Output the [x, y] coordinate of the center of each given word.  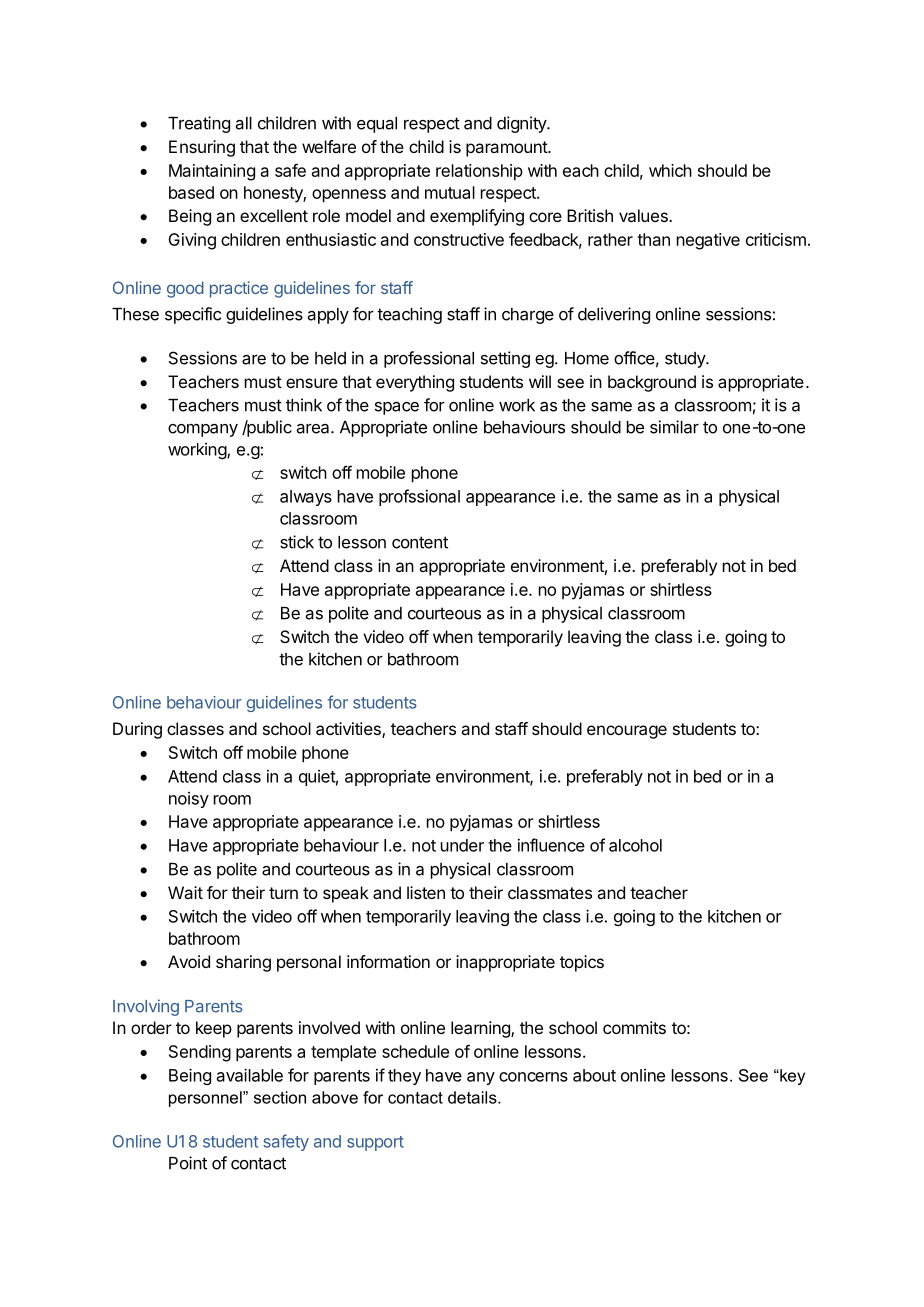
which [670, 170]
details [473, 1097]
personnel [206, 1099]
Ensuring [202, 148]
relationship [479, 172]
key [791, 1077]
